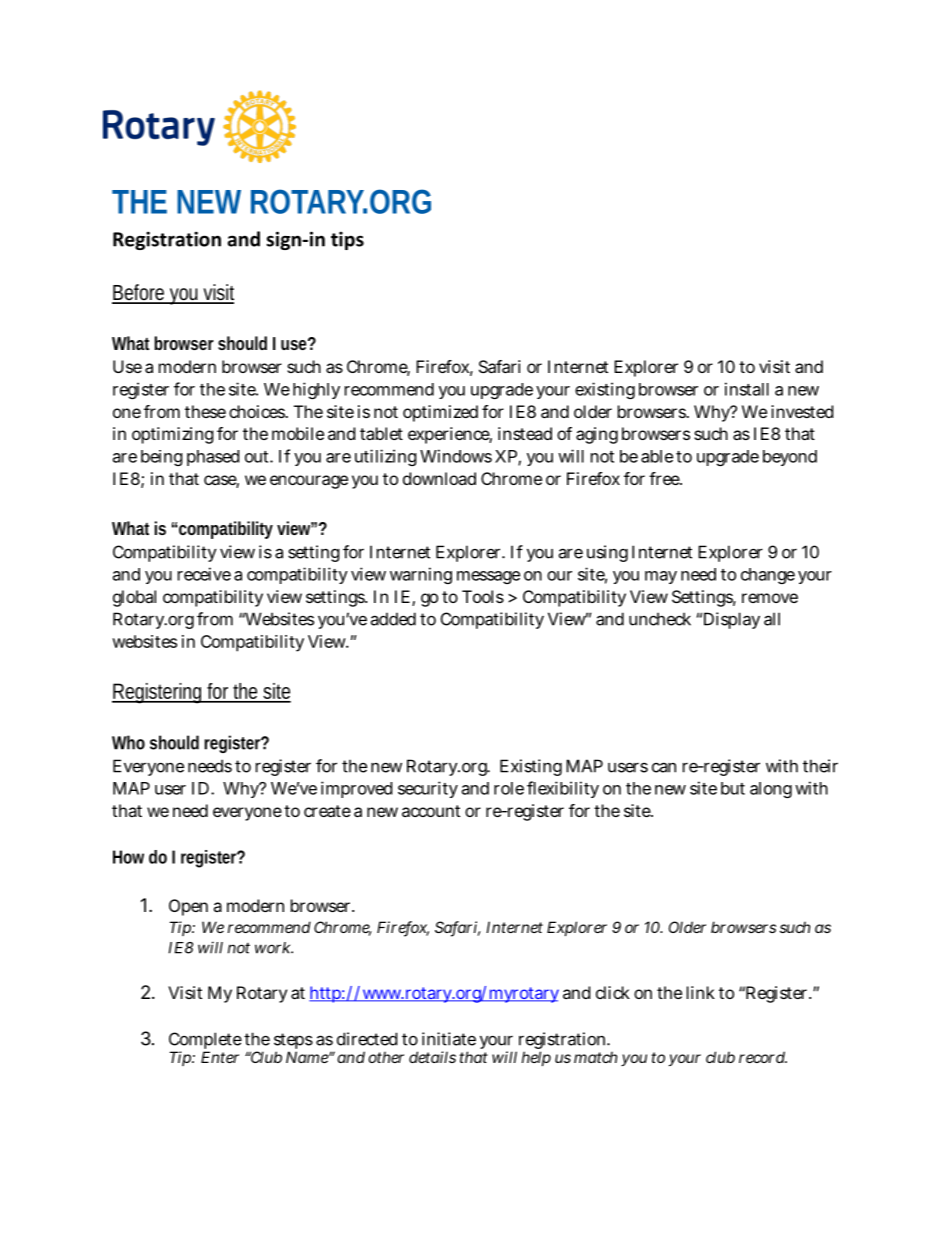 Image resolution: width=952 pixels, height=1233 pixels. I want to click on Before, so click(140, 293).
